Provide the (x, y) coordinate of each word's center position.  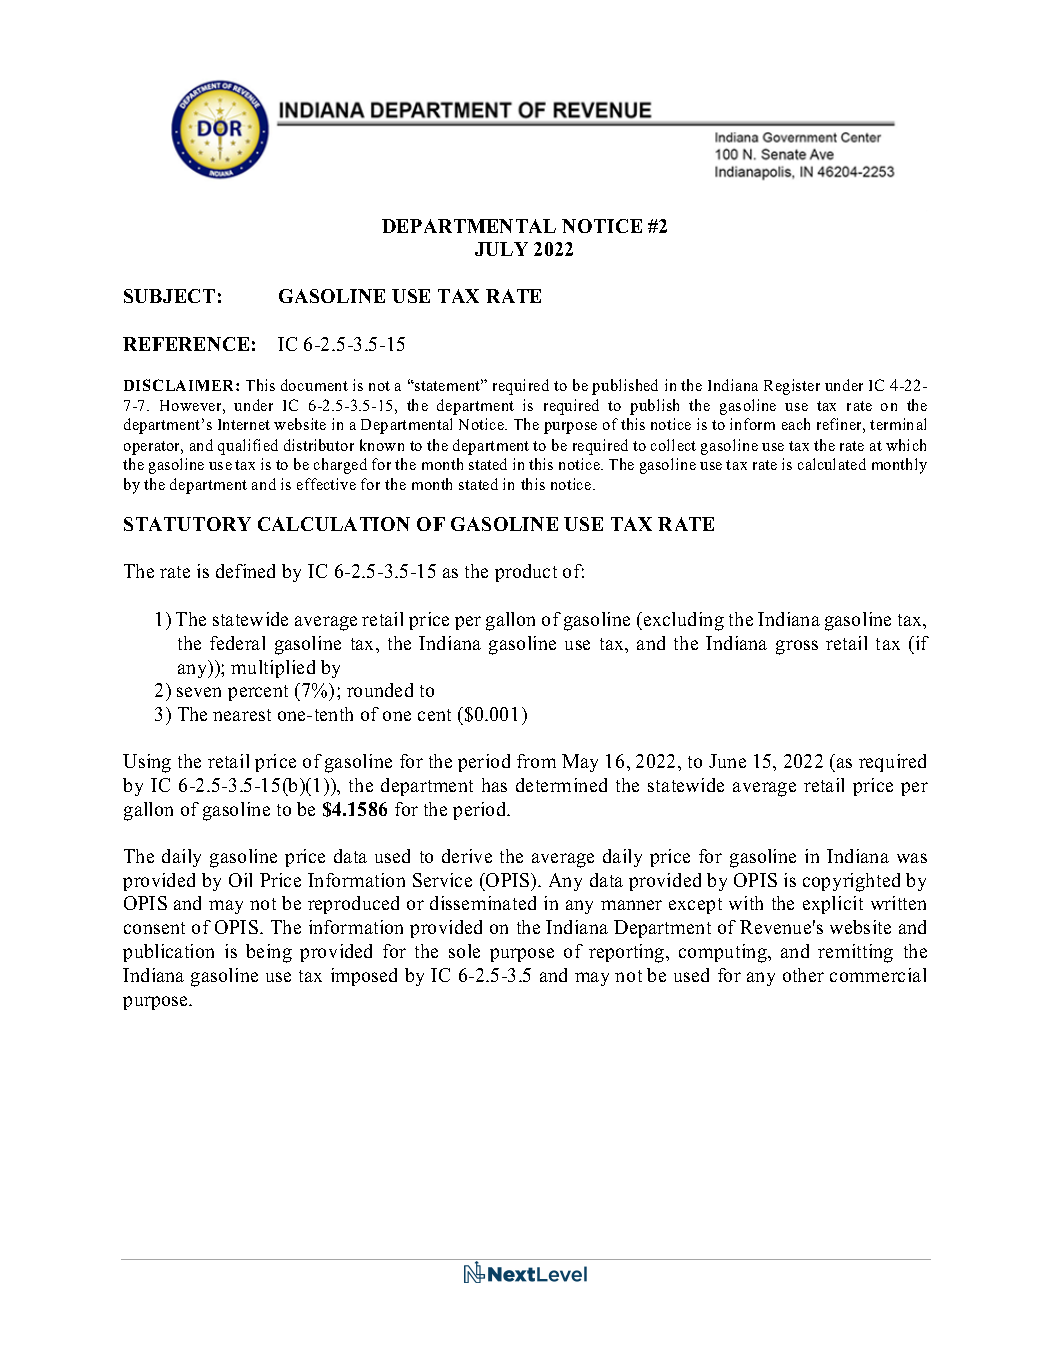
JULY (501, 249)
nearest (242, 715)
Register (792, 387)
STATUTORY (187, 524)
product (526, 573)
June (727, 761)
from (536, 761)
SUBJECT (169, 296)
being (269, 953)
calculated (832, 464)
